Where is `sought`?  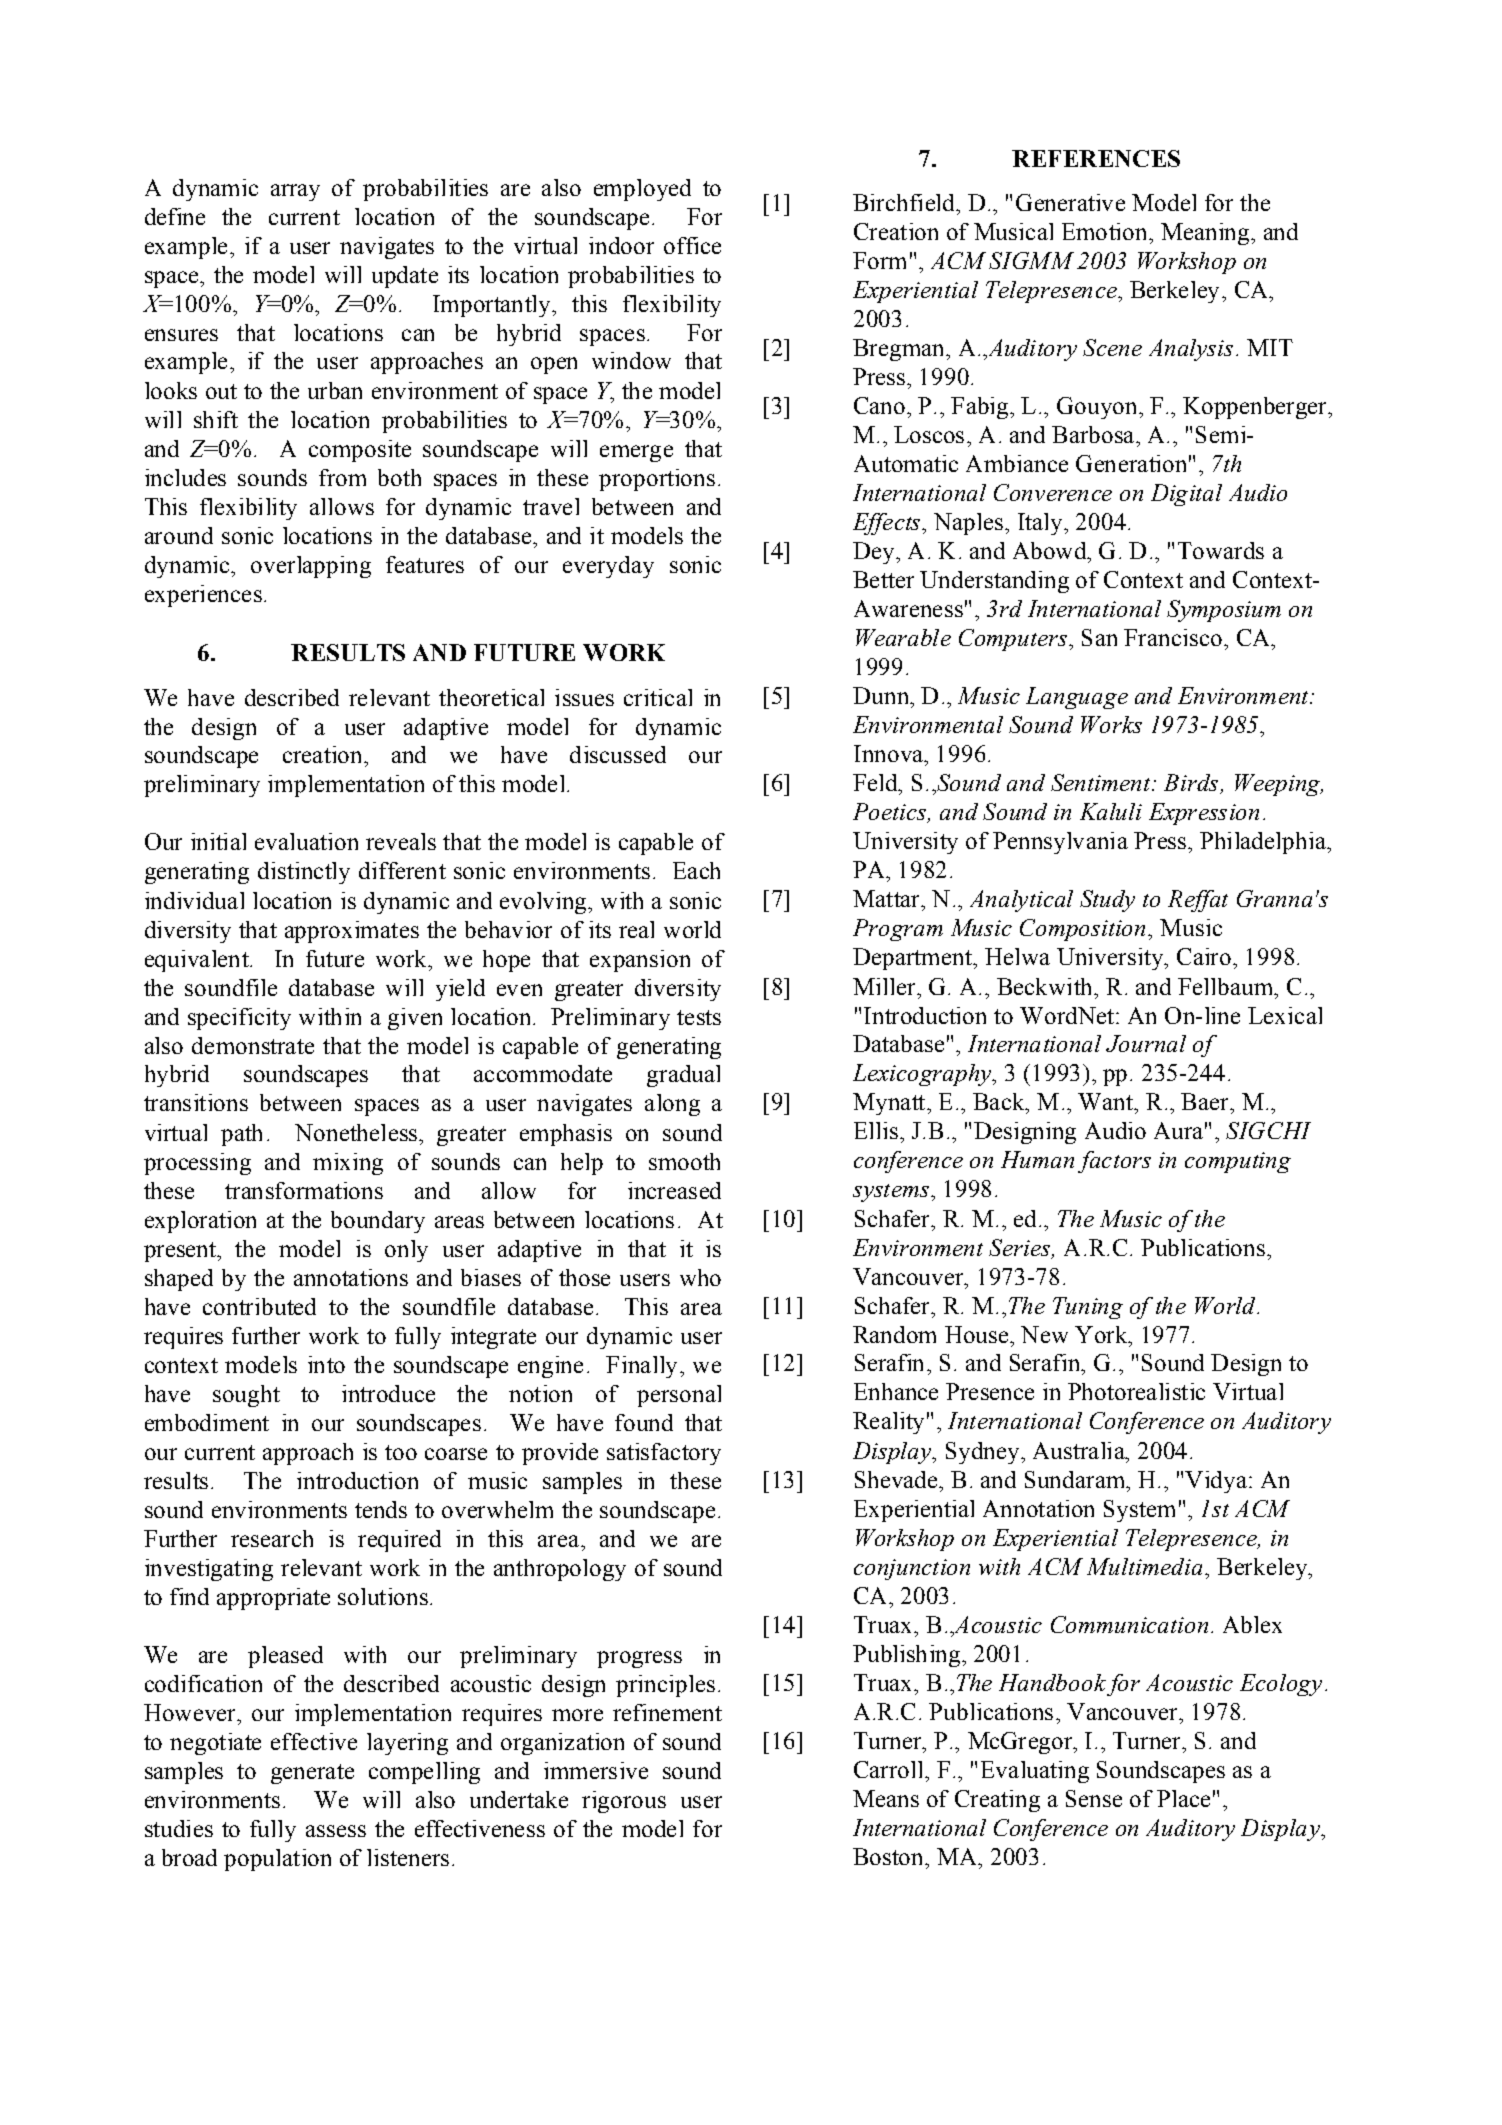
sought is located at coordinates (246, 1396).
